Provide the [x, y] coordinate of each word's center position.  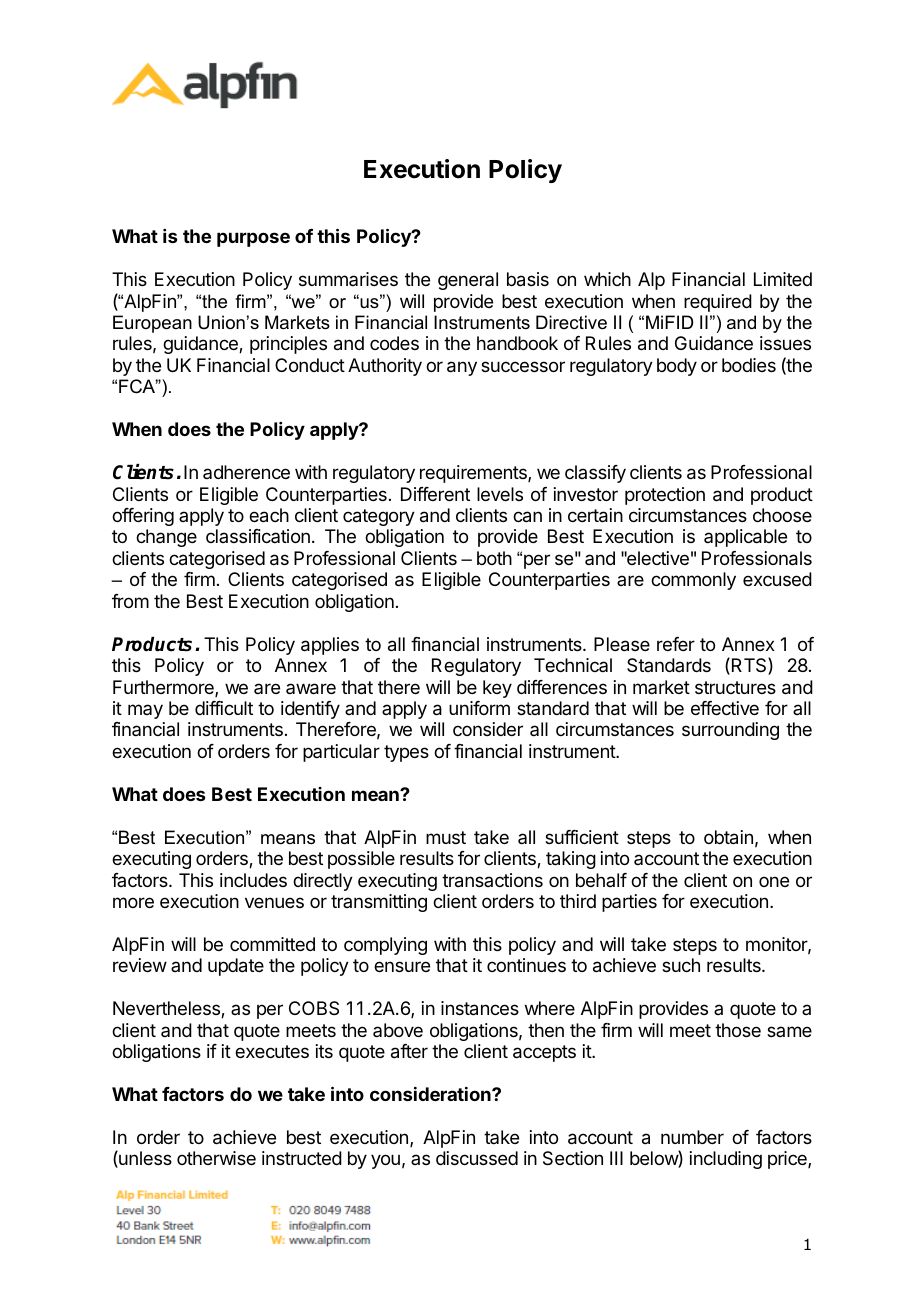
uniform [479, 708]
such [681, 965]
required [718, 303]
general [468, 281]
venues [274, 902]
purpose [253, 239]
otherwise [216, 1158]
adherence [246, 472]
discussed [477, 1158]
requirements [474, 474]
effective [725, 708]
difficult [224, 708]
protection [665, 496]
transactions [492, 880]
